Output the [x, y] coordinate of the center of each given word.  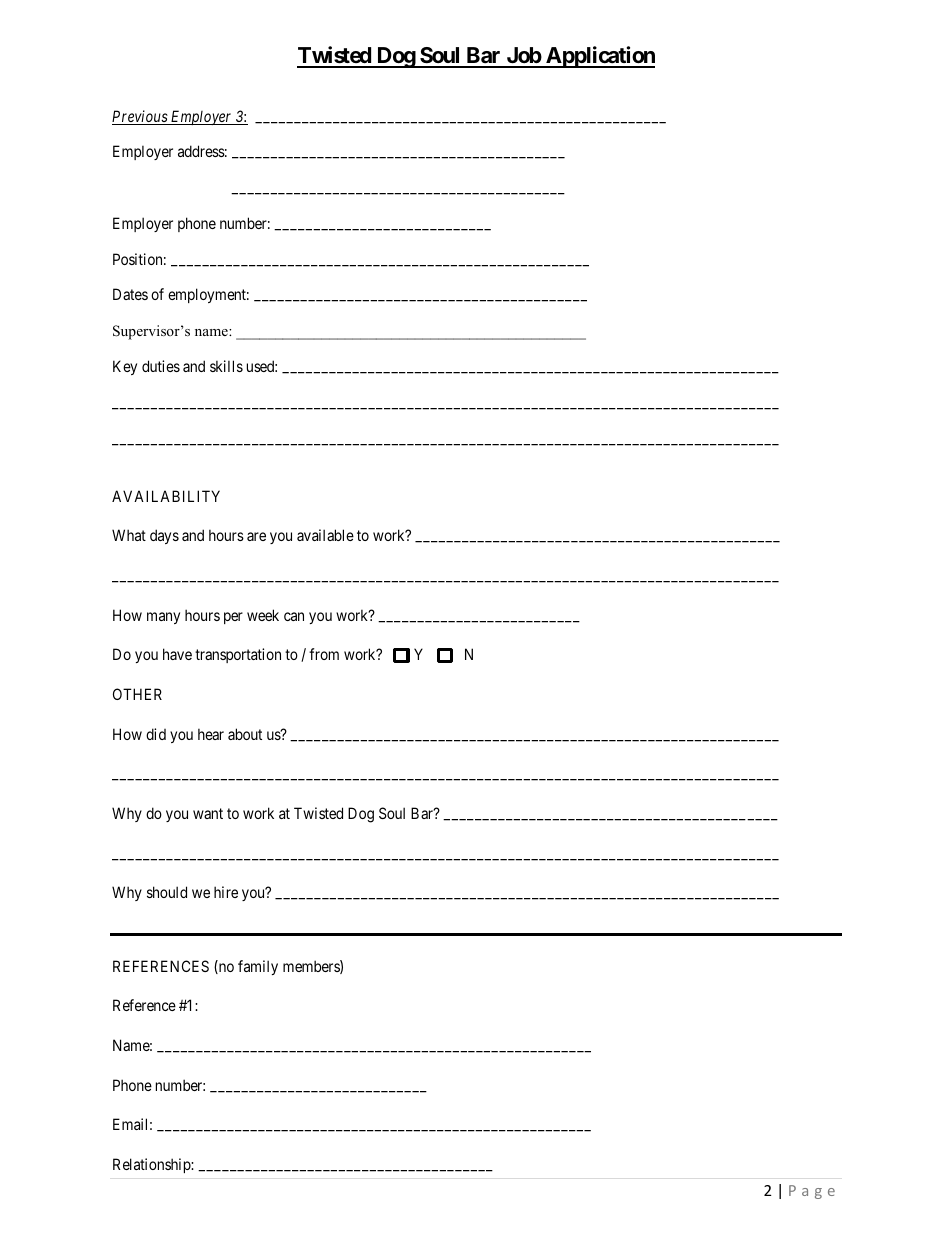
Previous [140, 117]
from [324, 654]
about [245, 734]
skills [226, 366]
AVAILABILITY [166, 496]
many [163, 618]
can [294, 616]
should [167, 892]
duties [161, 366]
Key [125, 367]
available [325, 535]
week [263, 615]
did [156, 734]
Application [599, 57]
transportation [238, 655]
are [256, 536]
